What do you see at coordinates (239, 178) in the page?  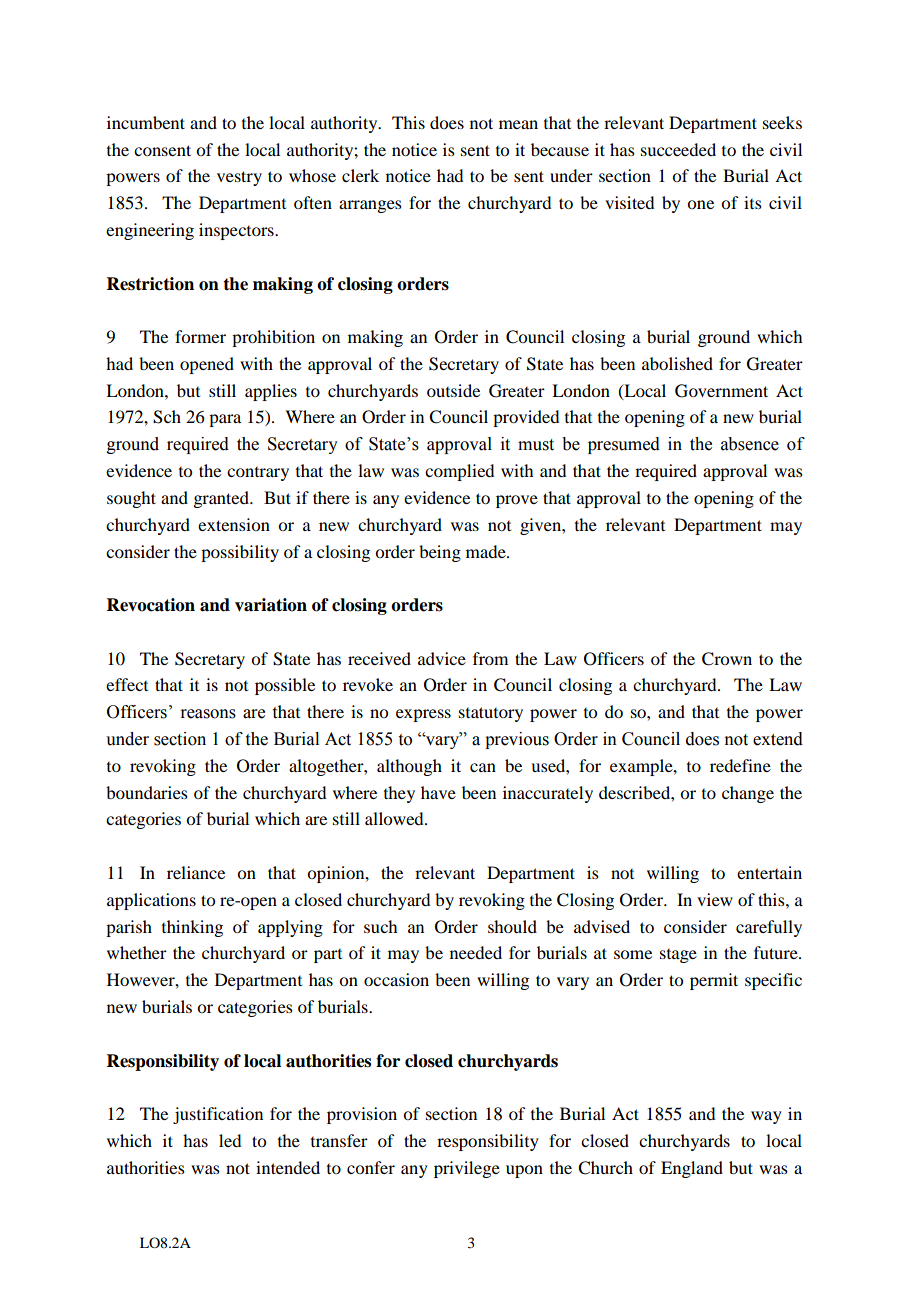 I see `vestry` at bounding box center [239, 178].
